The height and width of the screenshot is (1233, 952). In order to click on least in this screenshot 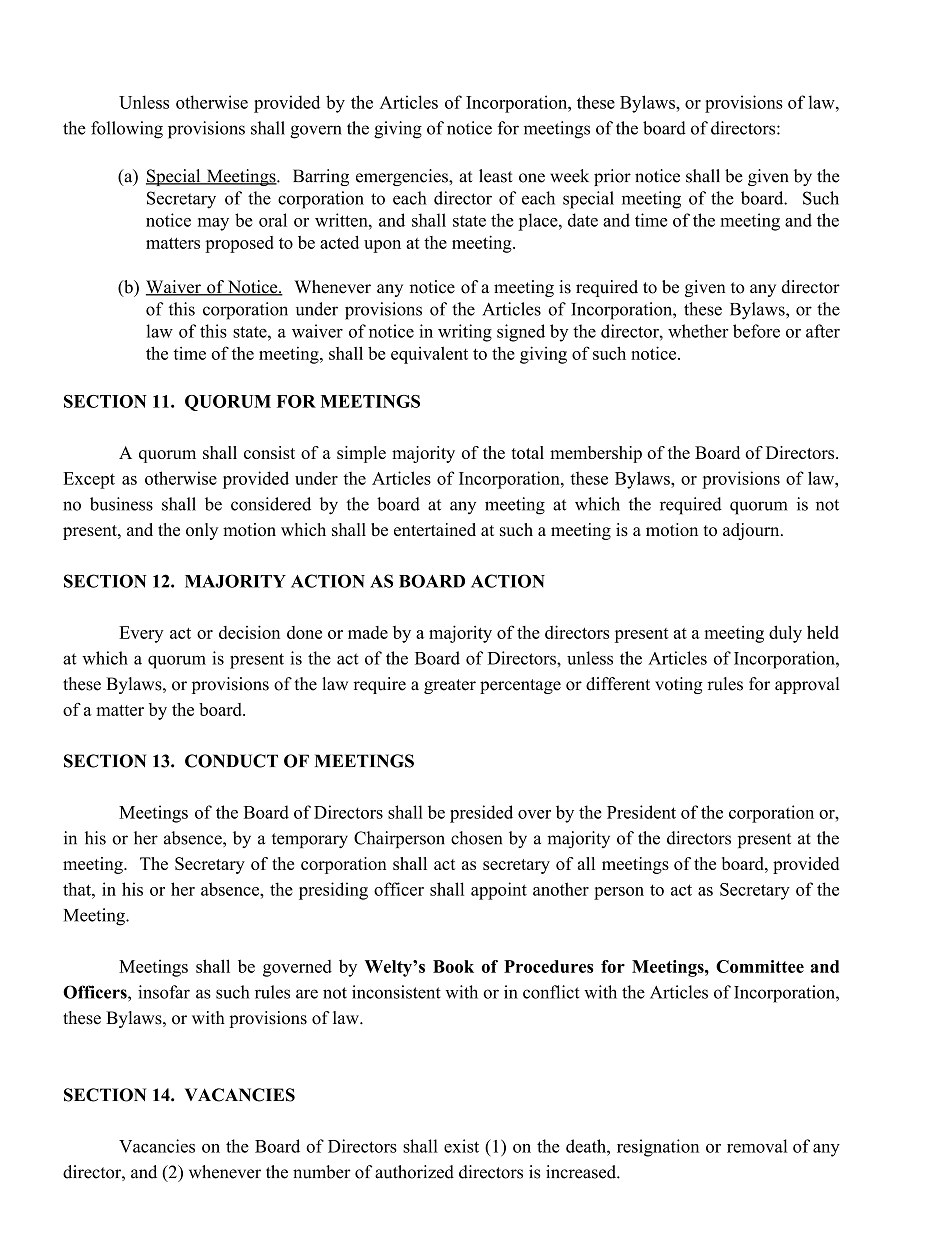, I will do `click(496, 176)`.
